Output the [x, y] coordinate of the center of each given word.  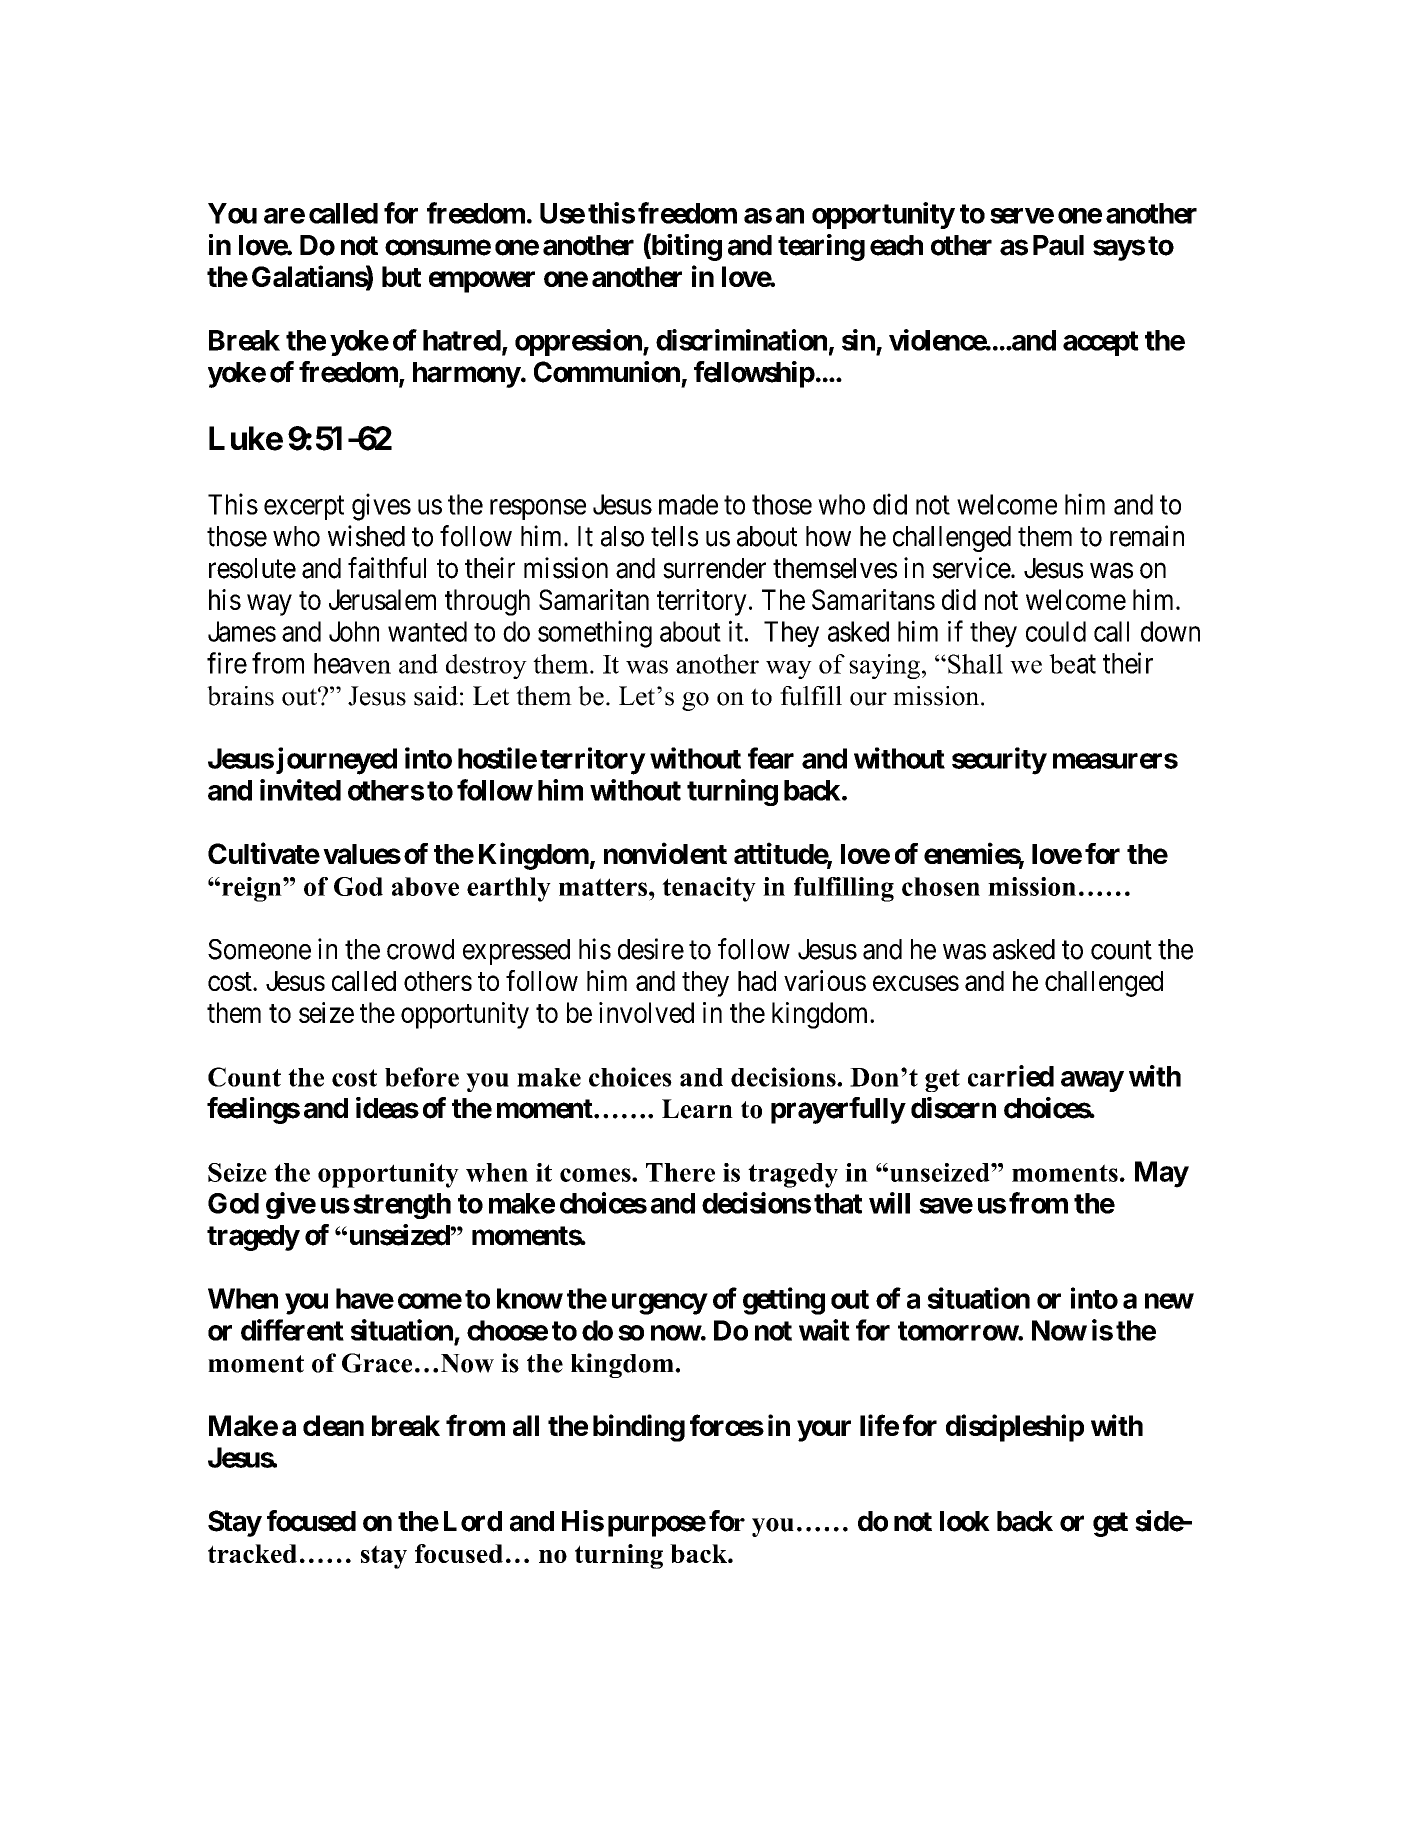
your [824, 1431]
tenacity [709, 889]
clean [333, 1425]
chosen [941, 886]
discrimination [741, 340]
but [401, 276]
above [425, 886]
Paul [1058, 245]
